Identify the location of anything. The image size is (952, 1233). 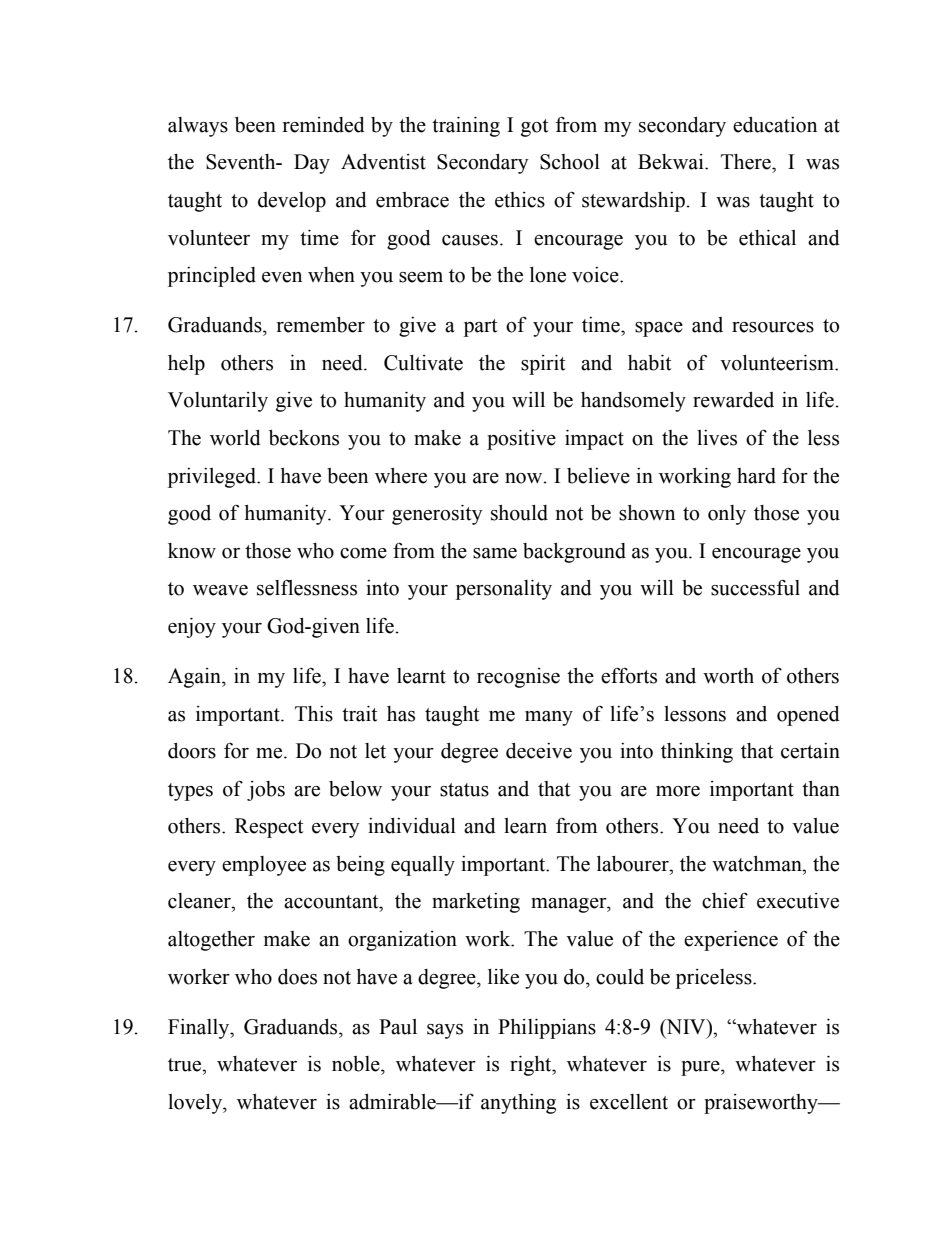
(518, 1104).
